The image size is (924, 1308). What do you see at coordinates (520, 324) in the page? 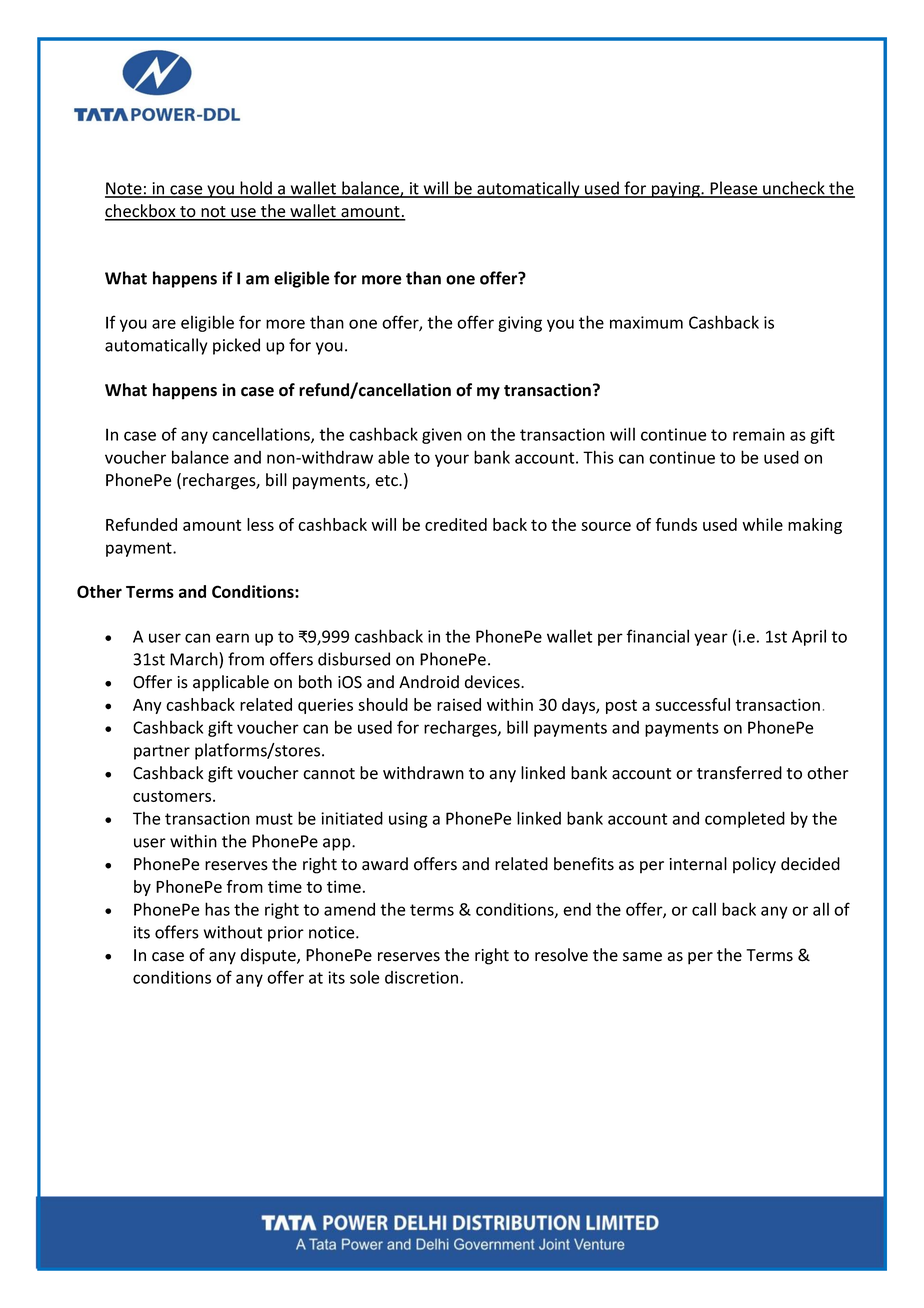
I see `giving` at bounding box center [520, 324].
